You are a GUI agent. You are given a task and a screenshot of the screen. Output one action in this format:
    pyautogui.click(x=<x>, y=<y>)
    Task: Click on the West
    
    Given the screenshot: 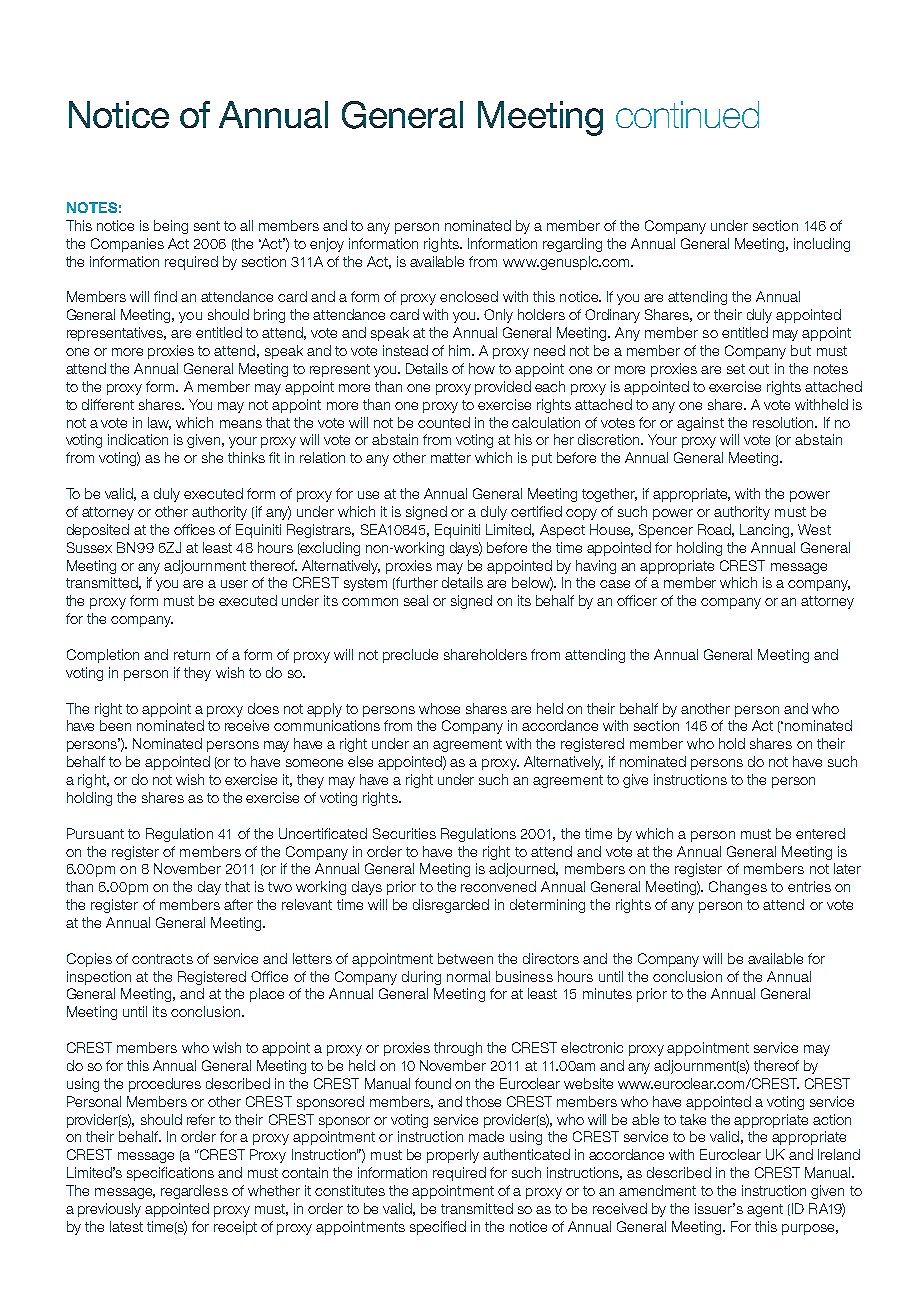 What is the action you would take?
    pyautogui.click(x=814, y=529)
